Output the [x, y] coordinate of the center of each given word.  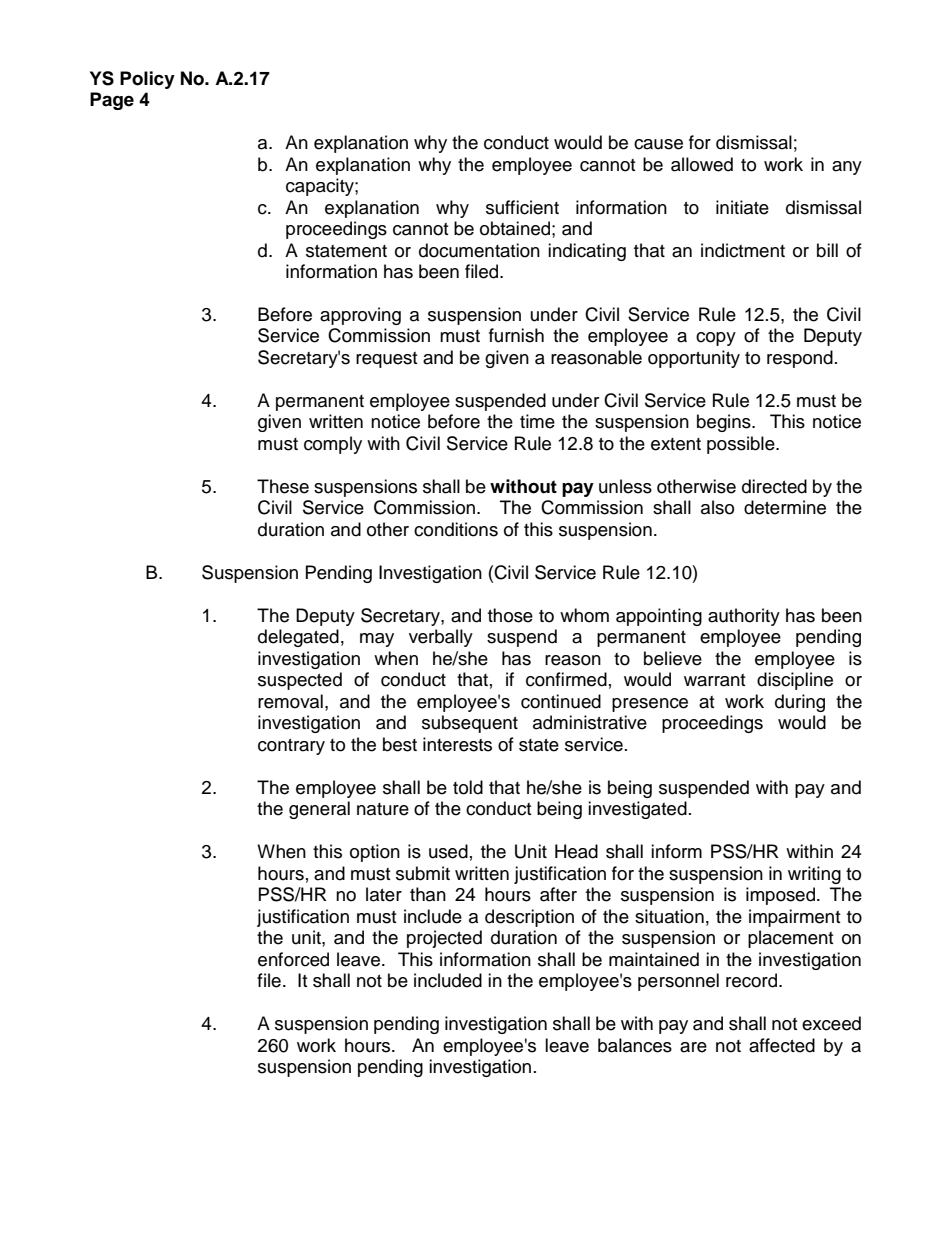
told [468, 787]
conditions [456, 529]
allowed [702, 164]
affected [782, 1045]
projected [444, 939]
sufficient [522, 207]
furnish [516, 335]
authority [744, 617]
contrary [291, 747]
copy [716, 339]
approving [360, 316]
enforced [293, 959]
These [283, 486]
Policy [147, 80]
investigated [637, 810]
